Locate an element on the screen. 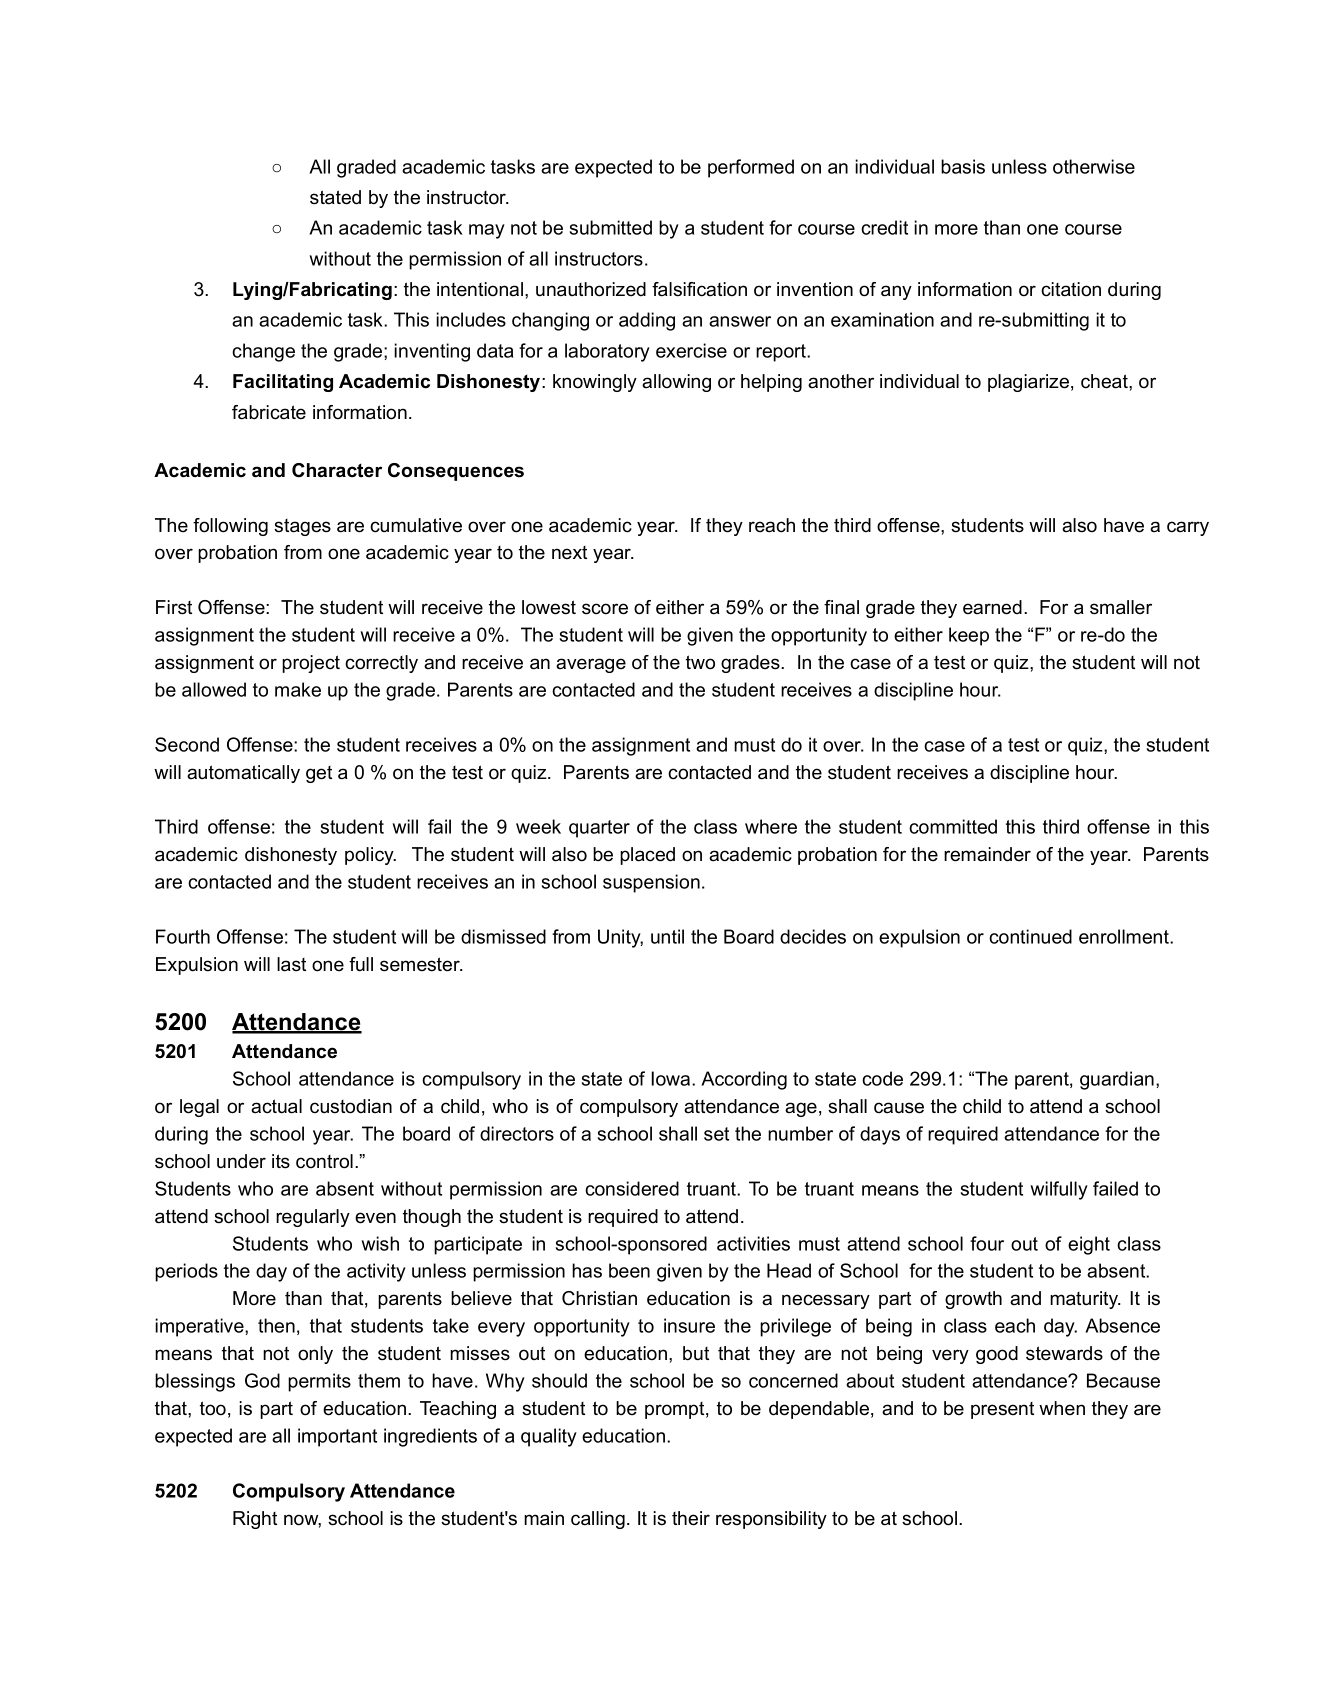 Image resolution: width=1317 pixels, height=1705 pixels. placed is located at coordinates (647, 856).
